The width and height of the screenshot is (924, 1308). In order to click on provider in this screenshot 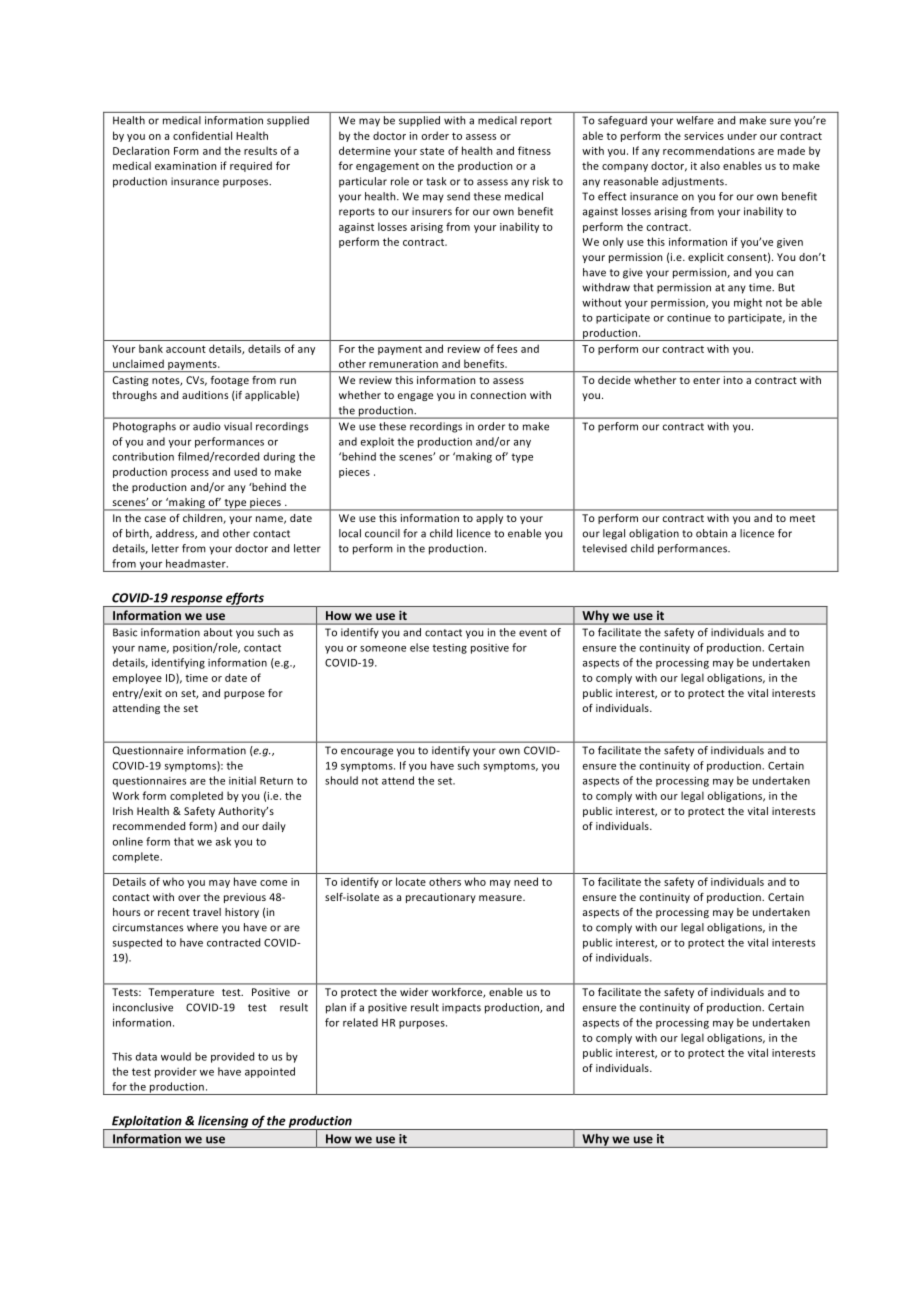, I will do `click(176, 1072)`.
